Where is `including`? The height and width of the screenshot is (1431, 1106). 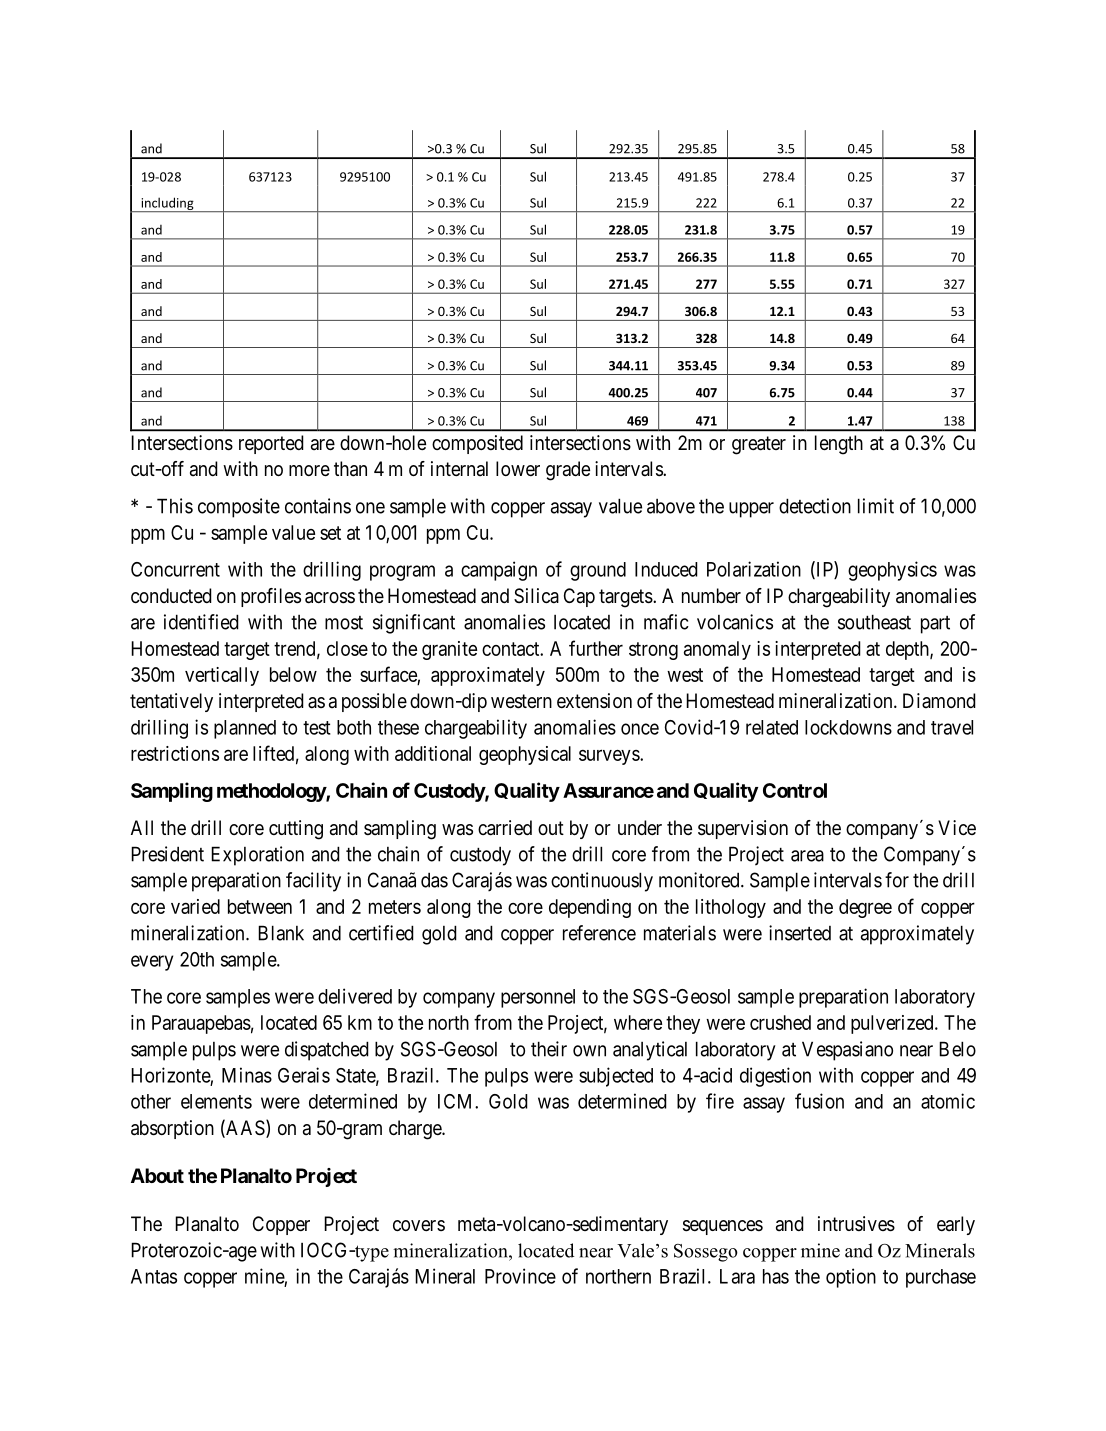
including is located at coordinates (167, 204).
